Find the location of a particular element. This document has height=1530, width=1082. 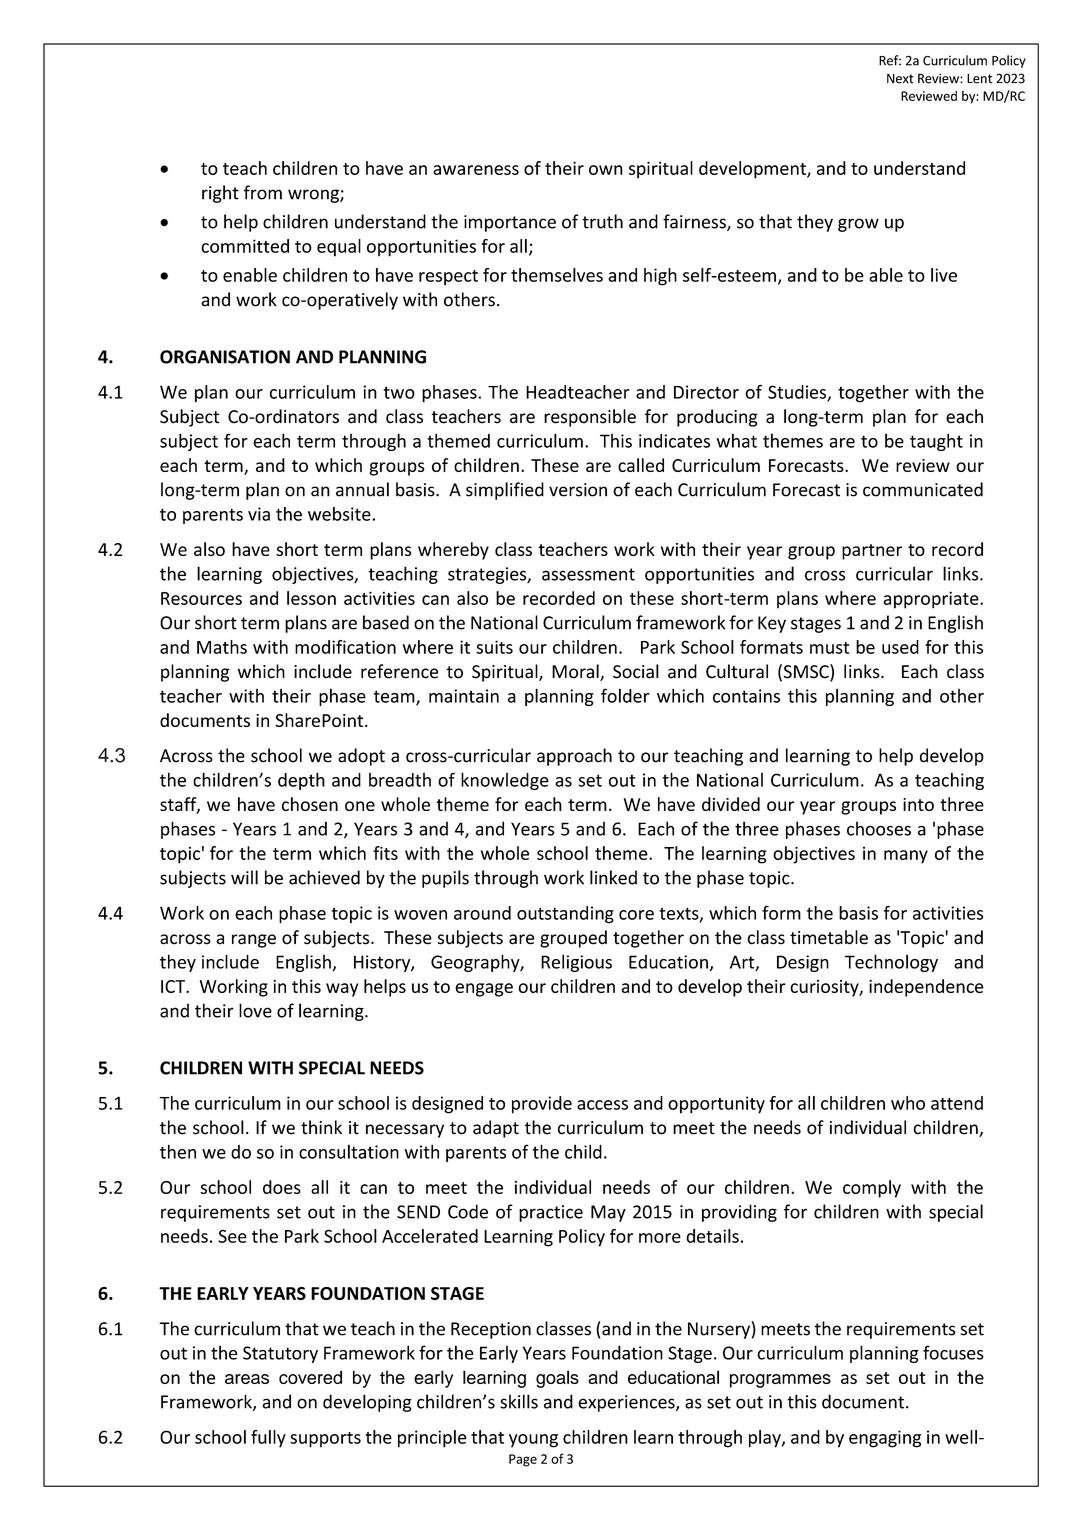

from is located at coordinates (263, 192).
